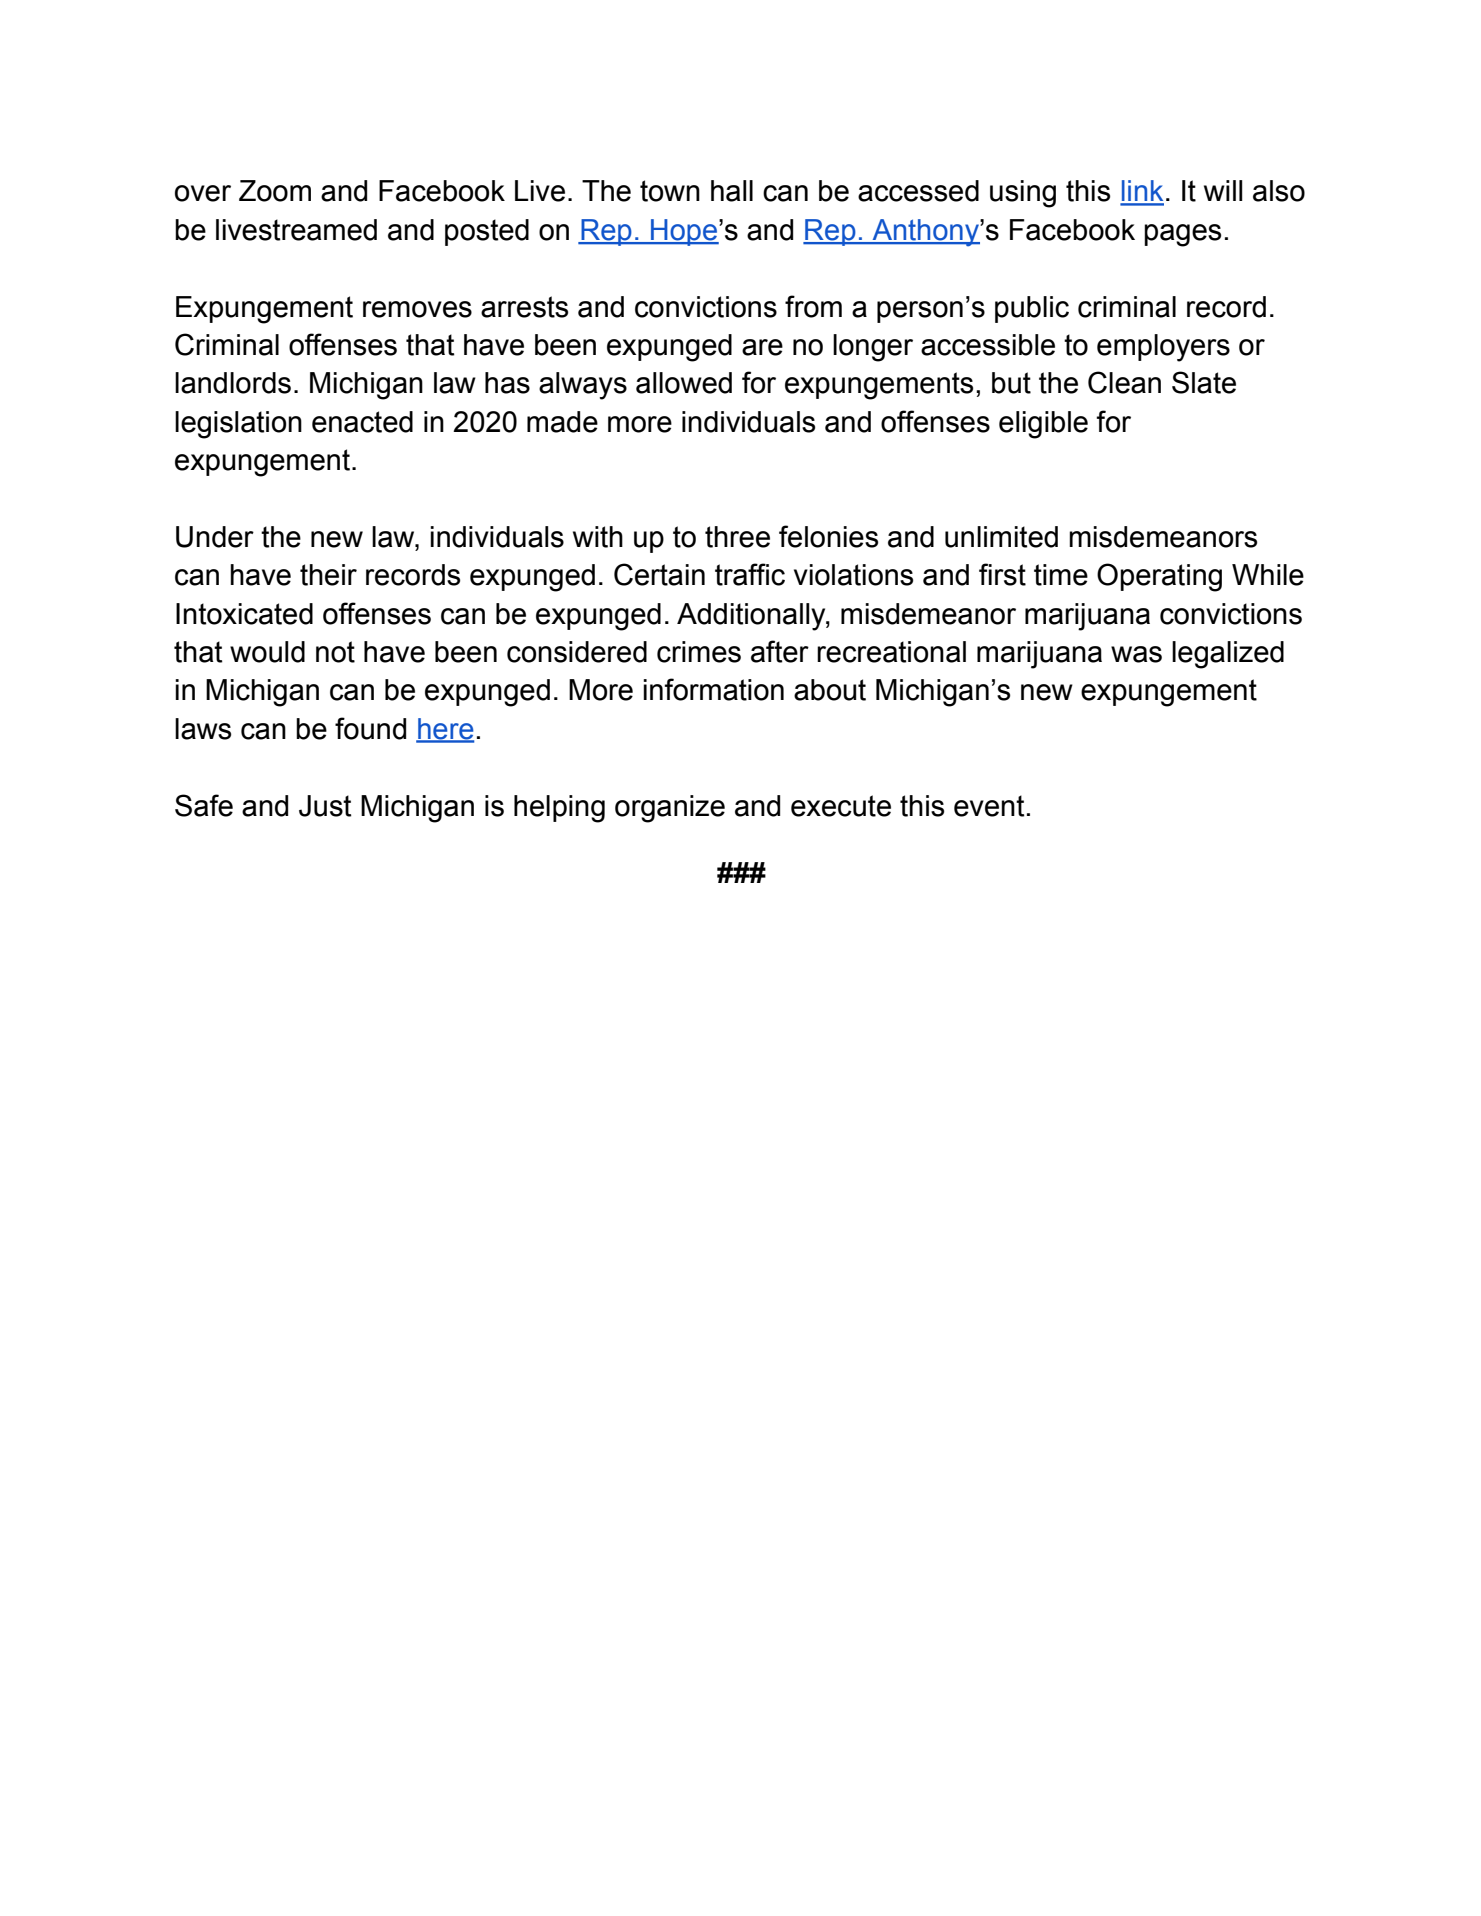  I want to click on pages, so click(1182, 235).
